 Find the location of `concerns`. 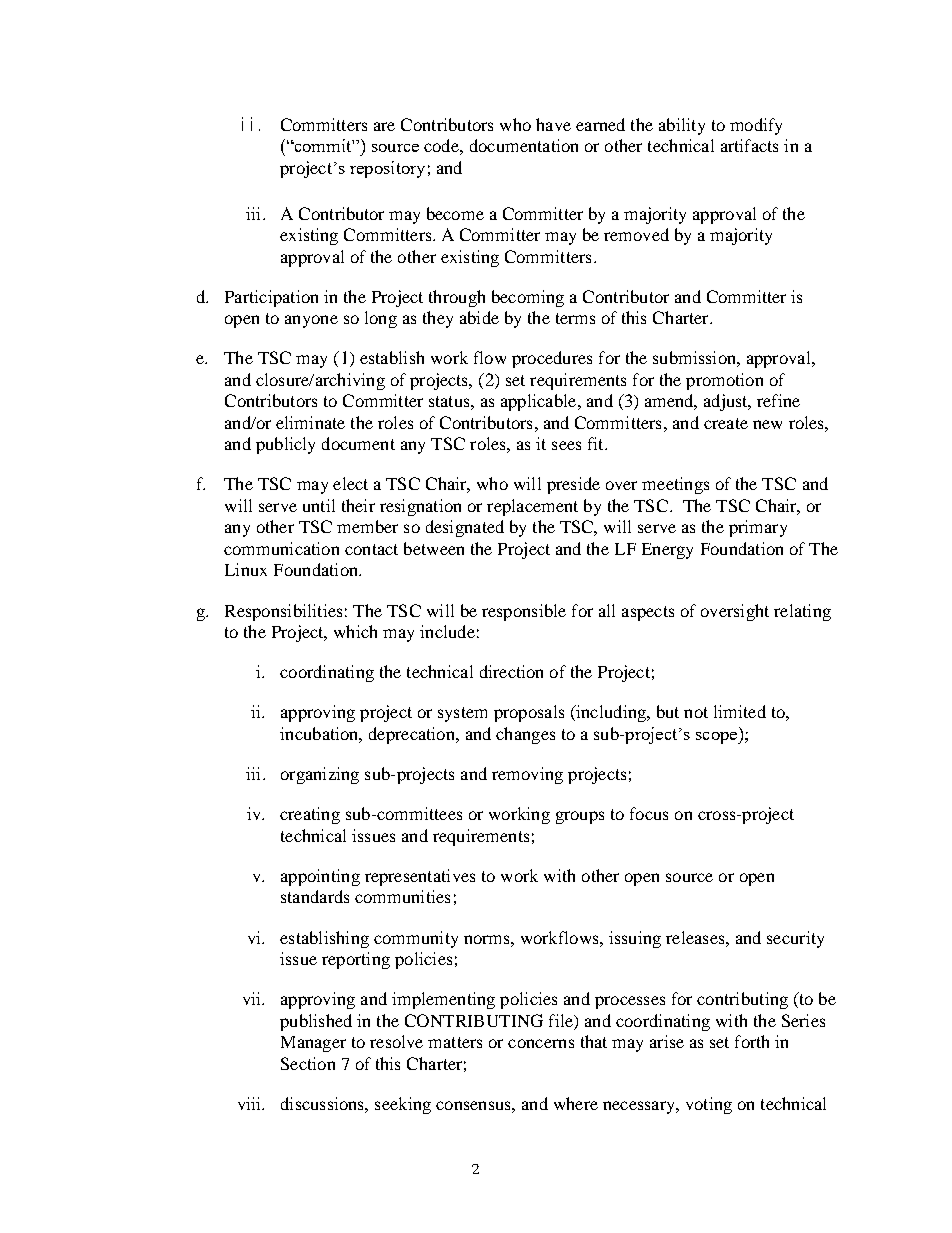

concerns is located at coordinates (541, 1043).
